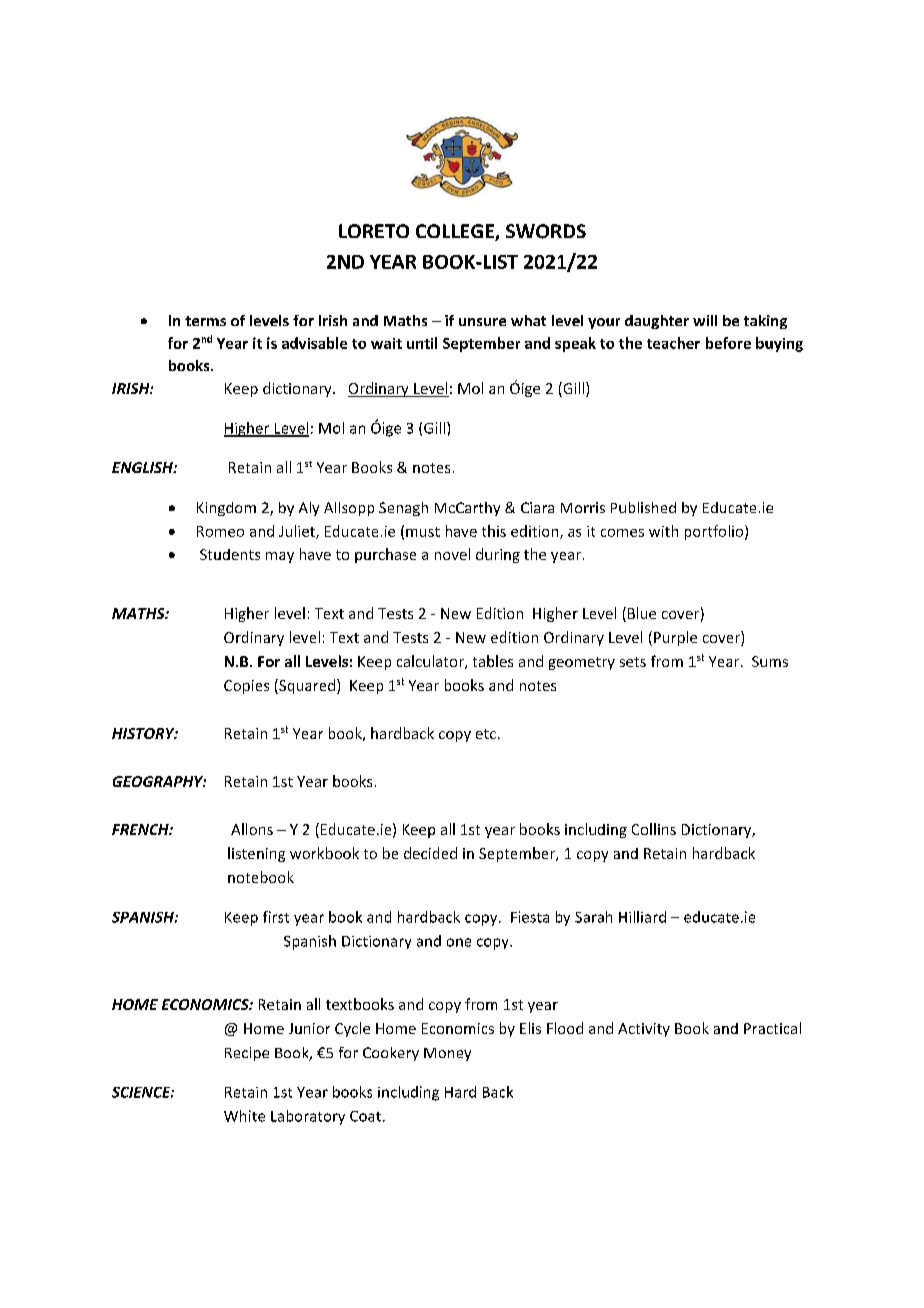 This screenshot has height=1308, width=924. What do you see at coordinates (205, 321) in the screenshot?
I see `terms` at bounding box center [205, 321].
